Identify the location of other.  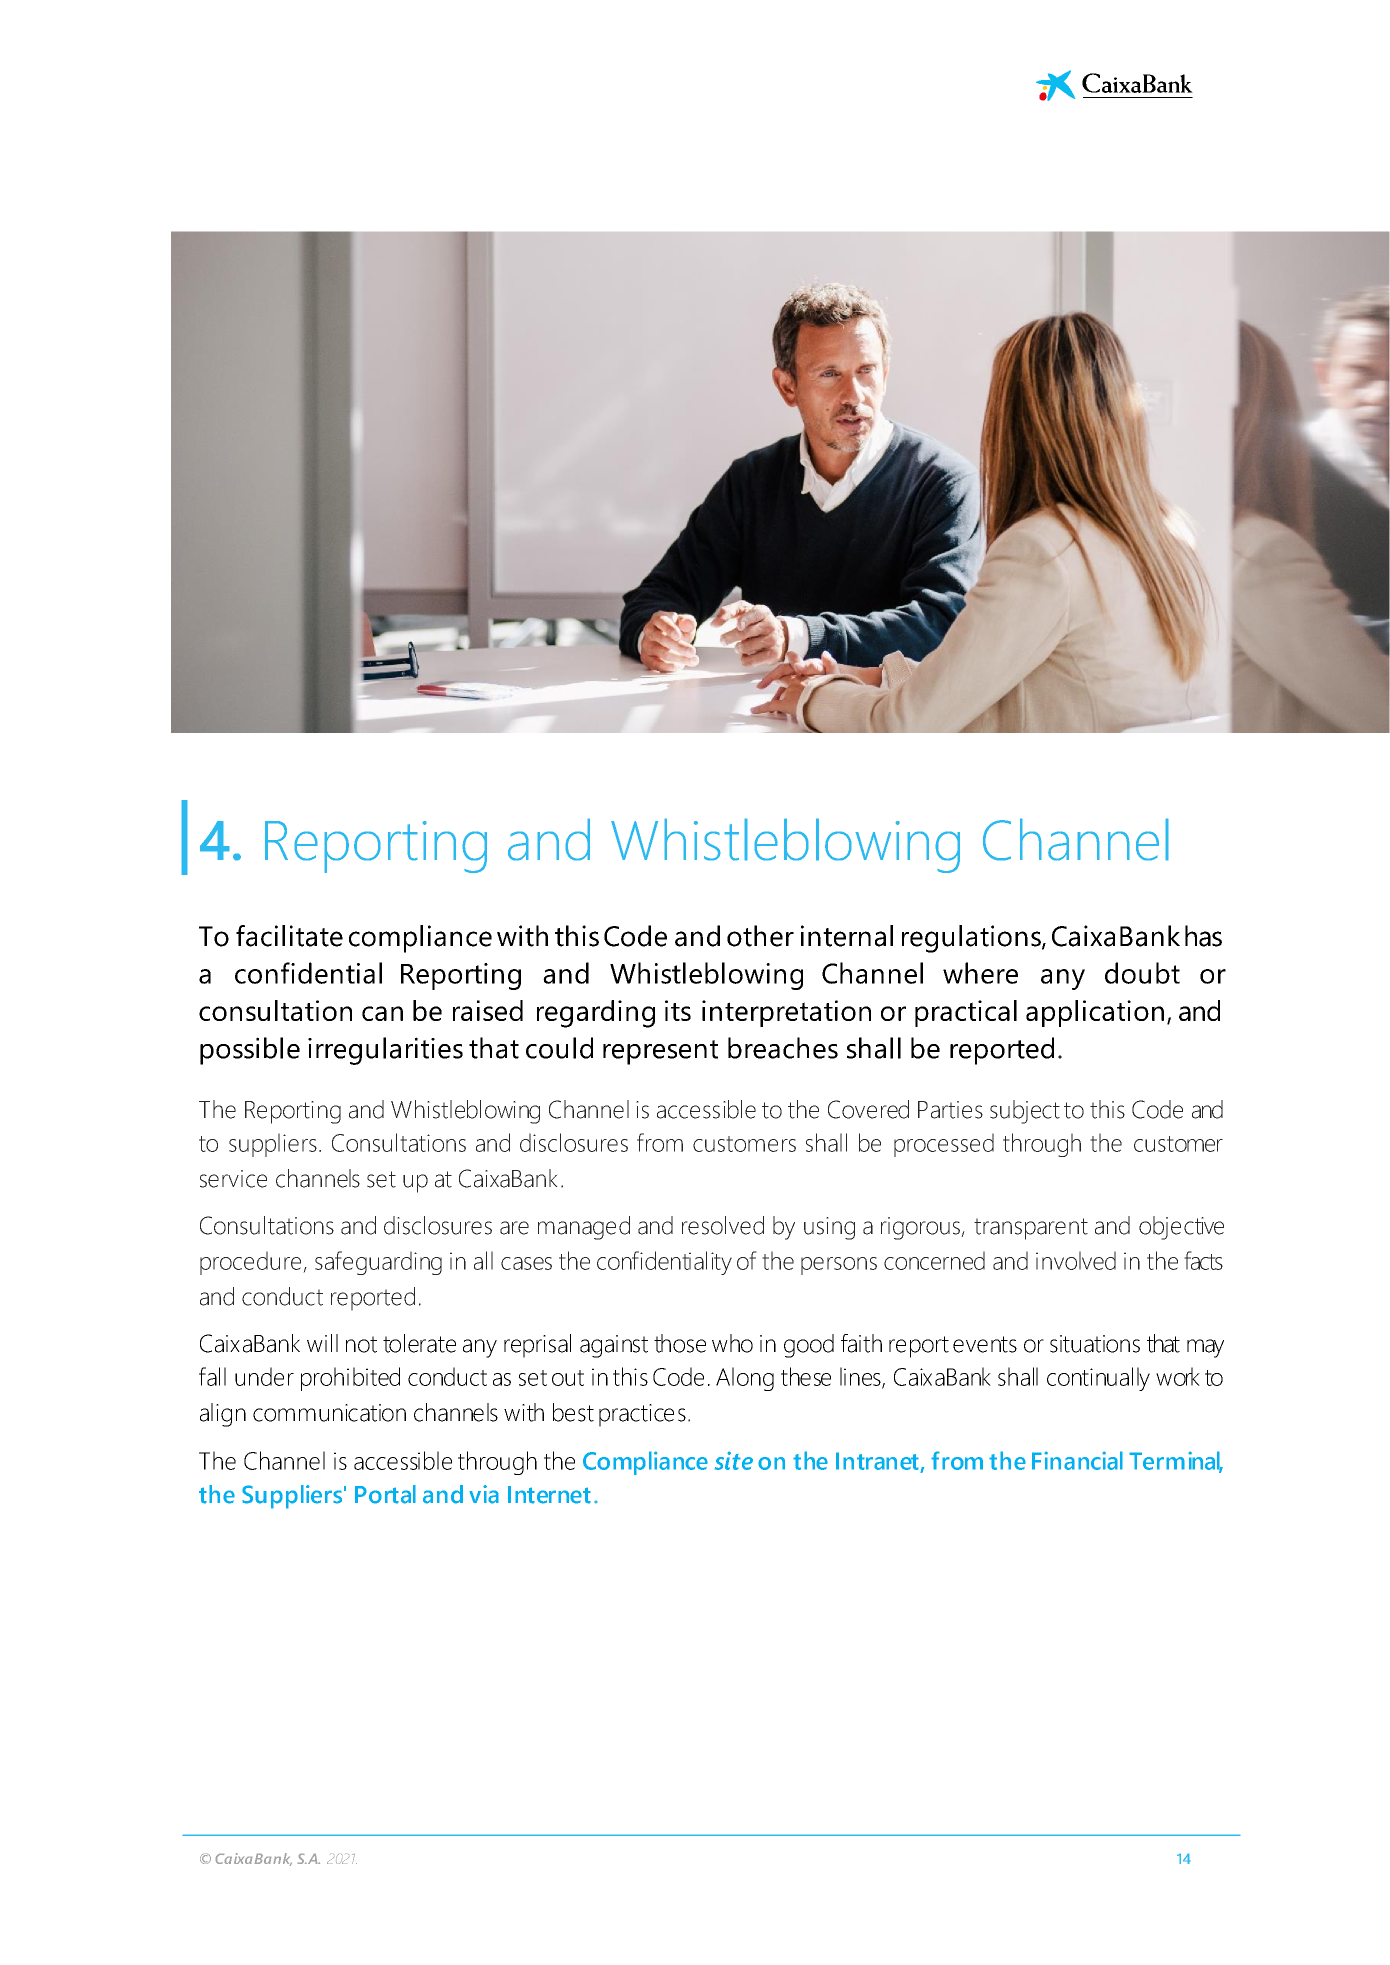
(760, 936).
